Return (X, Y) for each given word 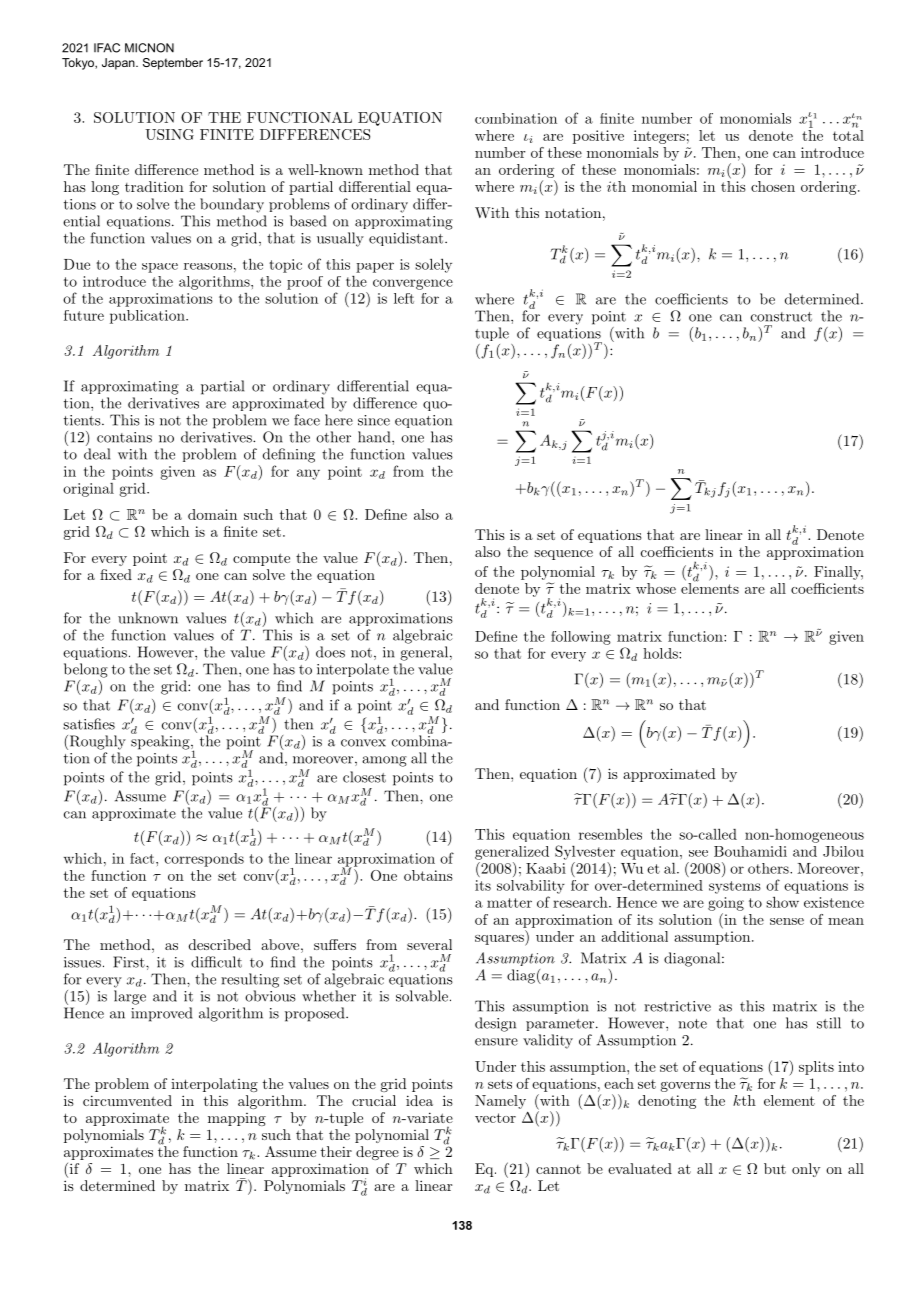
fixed (116, 574)
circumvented (127, 1100)
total (848, 134)
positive (598, 137)
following (581, 638)
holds (661, 653)
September (173, 64)
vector (495, 1118)
